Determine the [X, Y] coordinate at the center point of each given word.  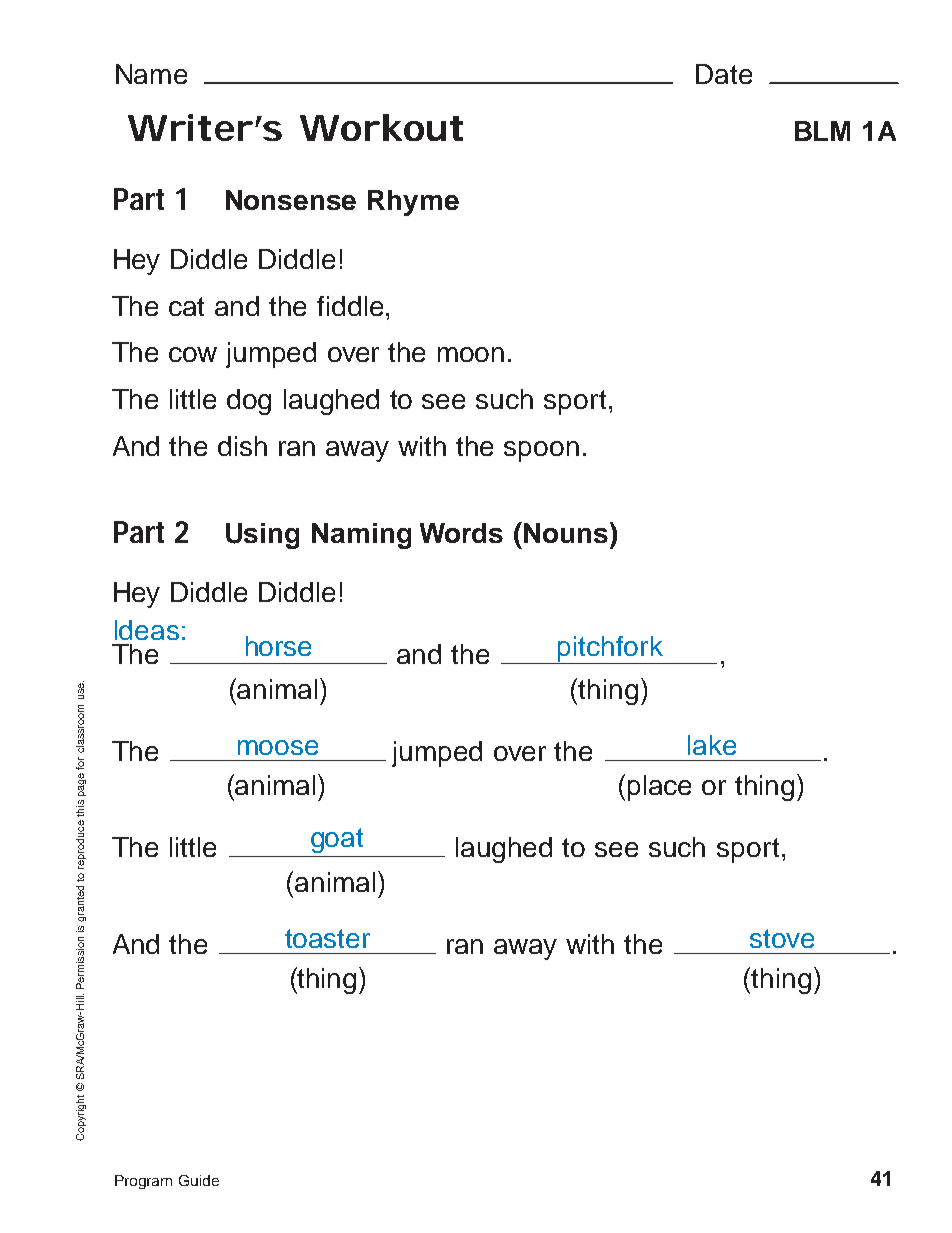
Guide [199, 1180]
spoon [541, 451]
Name [151, 74]
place [659, 788]
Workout [381, 127]
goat [337, 840]
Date [724, 74]
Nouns [566, 532]
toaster [327, 938]
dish [242, 446]
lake [712, 745]
